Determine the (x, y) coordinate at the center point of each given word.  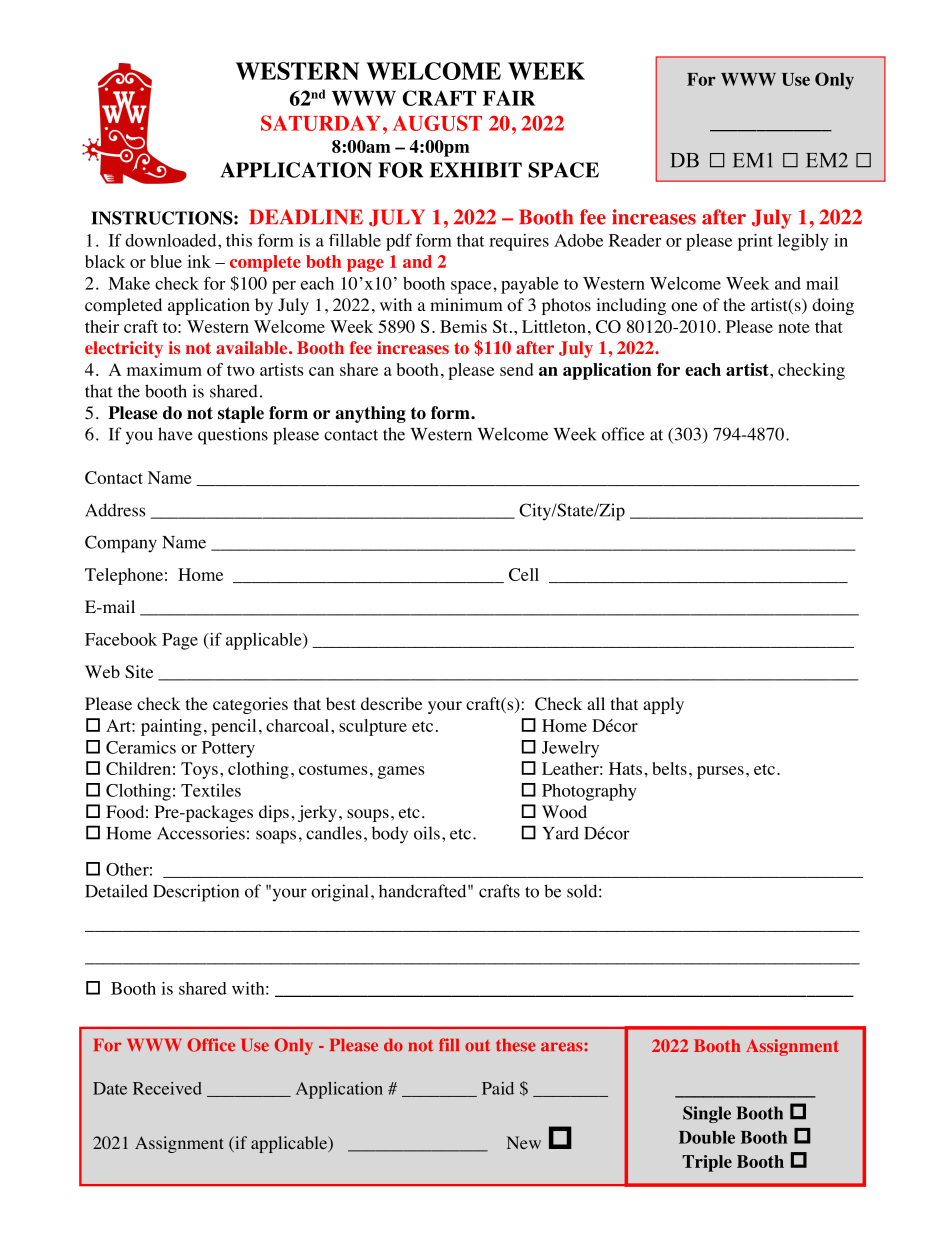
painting (171, 727)
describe (391, 703)
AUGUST (437, 123)
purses (720, 772)
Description (196, 893)
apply (663, 705)
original (340, 893)
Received (167, 1088)
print (755, 242)
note (794, 327)
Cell (524, 574)
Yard (560, 833)
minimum (466, 304)
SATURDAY (321, 123)
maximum (164, 369)
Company (121, 544)
